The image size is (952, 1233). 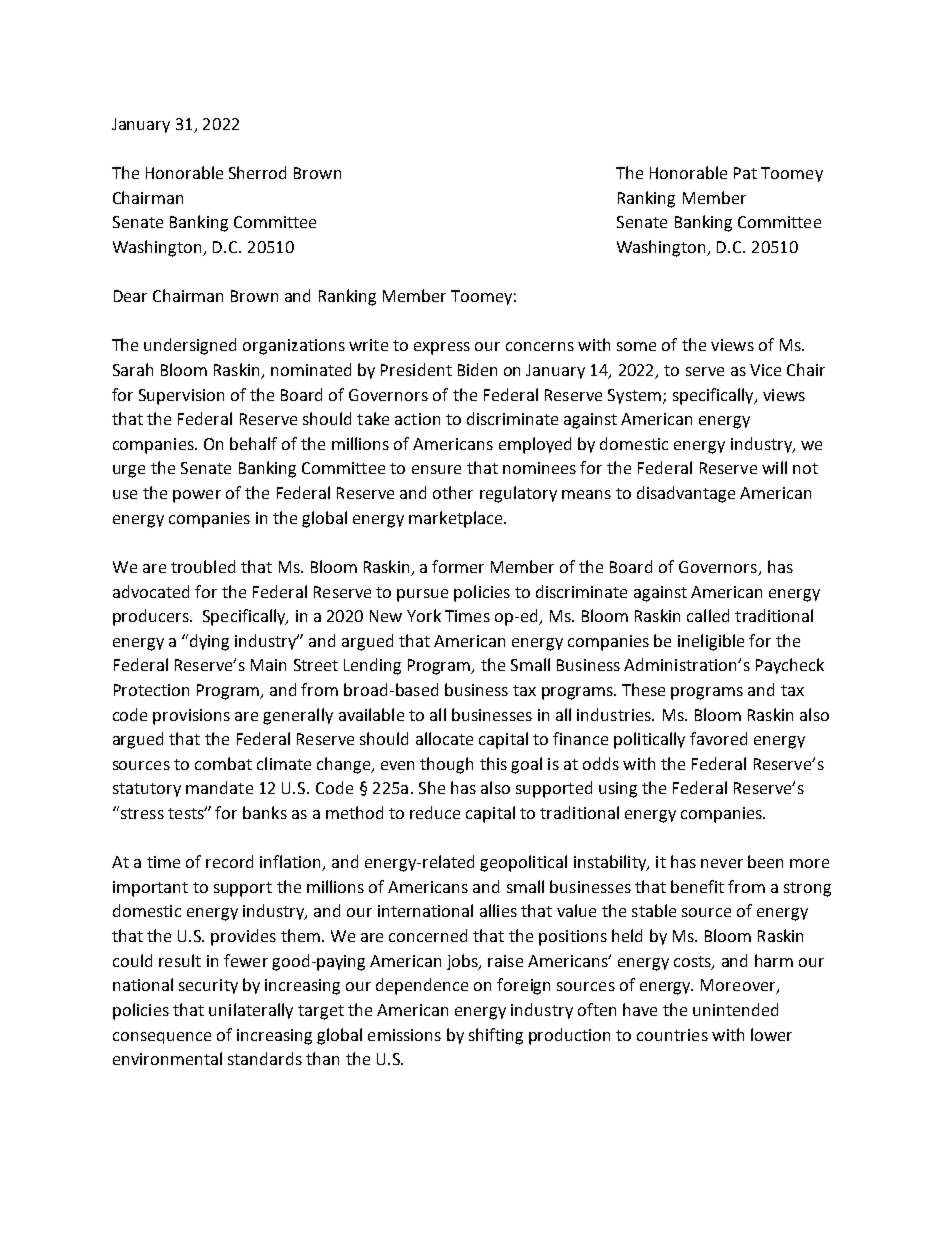 What do you see at coordinates (745, 173) in the page?
I see `Pat` at bounding box center [745, 173].
